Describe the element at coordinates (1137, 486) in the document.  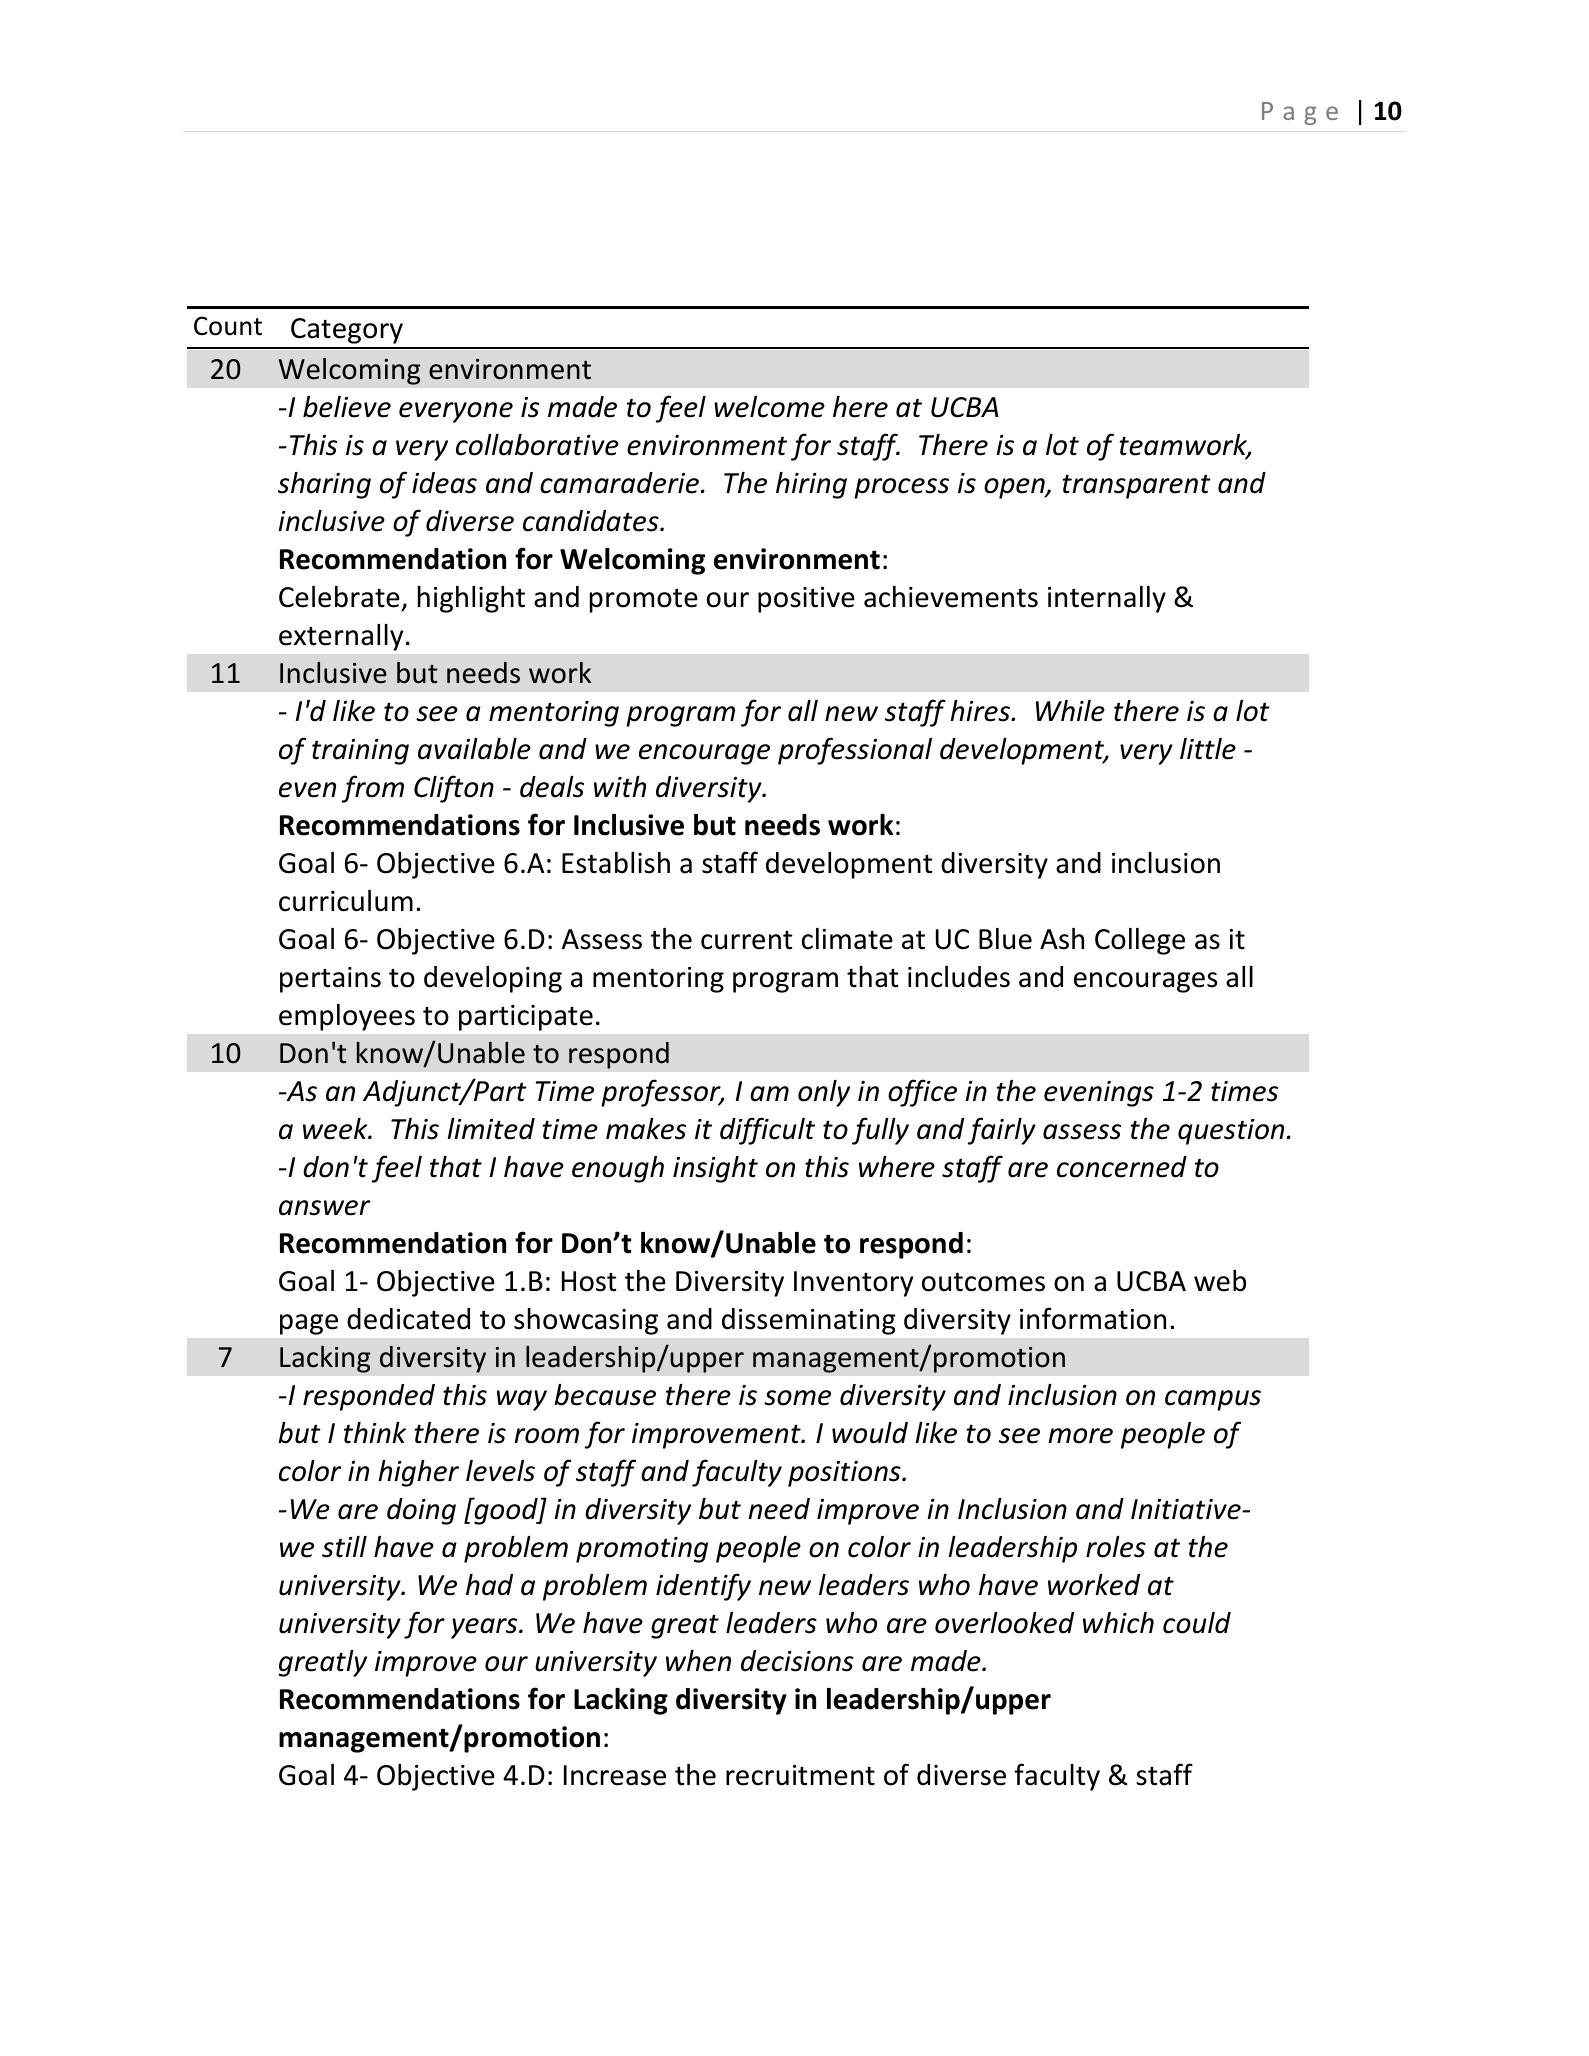
I see `transparent` at that location.
